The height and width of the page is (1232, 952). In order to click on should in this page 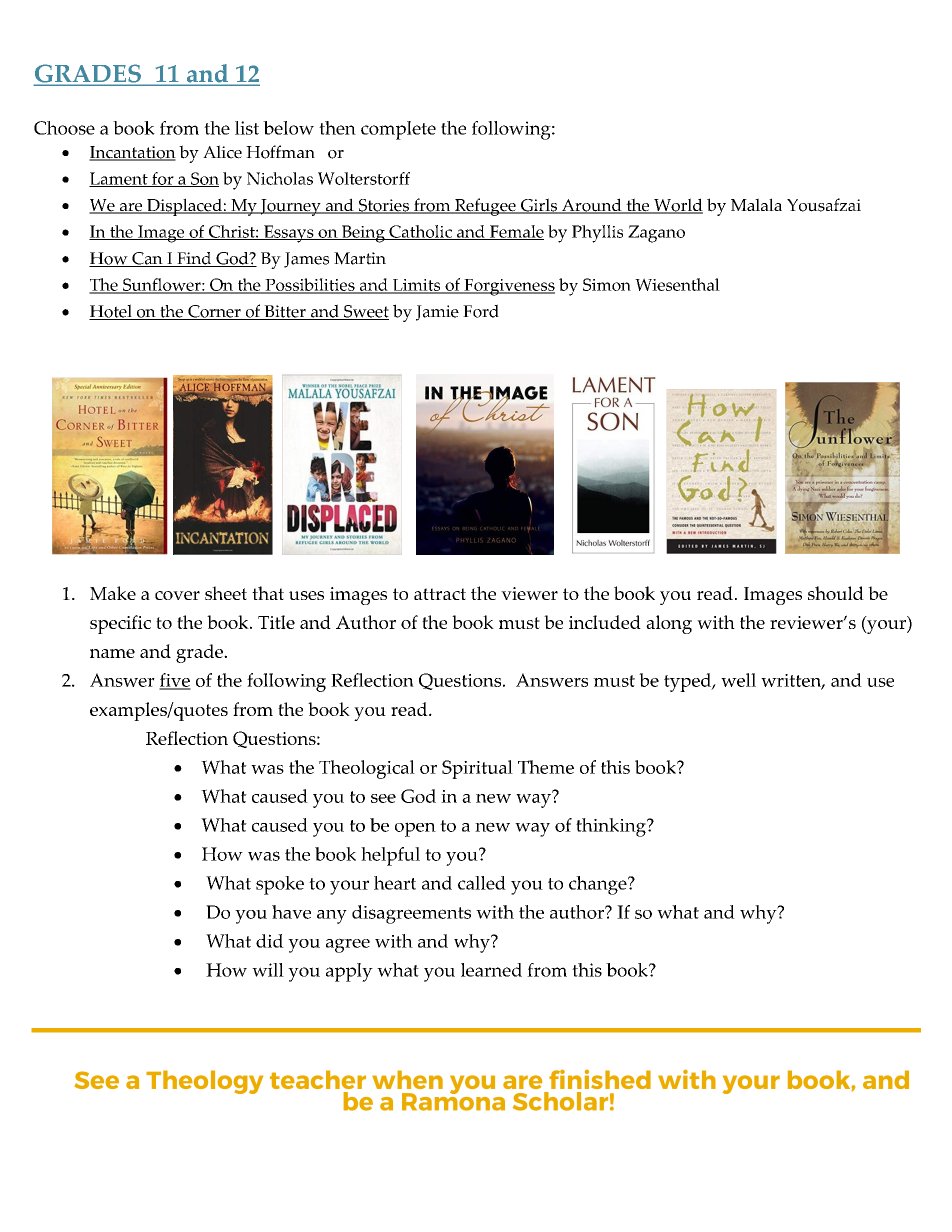, I will do `click(836, 593)`.
